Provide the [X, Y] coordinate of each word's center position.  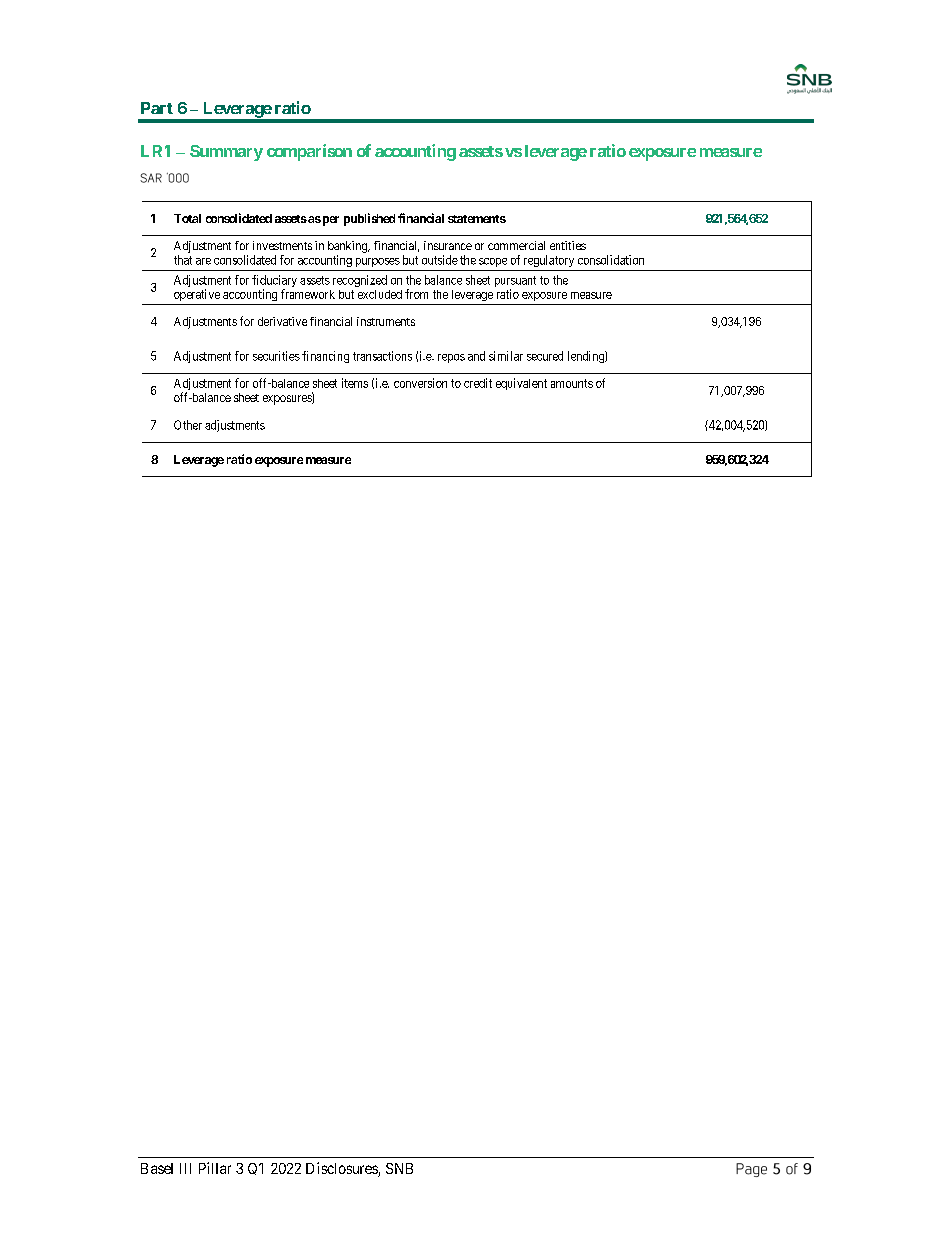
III [185, 1168]
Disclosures [342, 1169]
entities [568, 245]
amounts [572, 383]
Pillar [215, 1168]
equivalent [521, 384]
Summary [226, 153]
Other [188, 425]
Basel [157, 1168]
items [355, 383]
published [369, 219]
